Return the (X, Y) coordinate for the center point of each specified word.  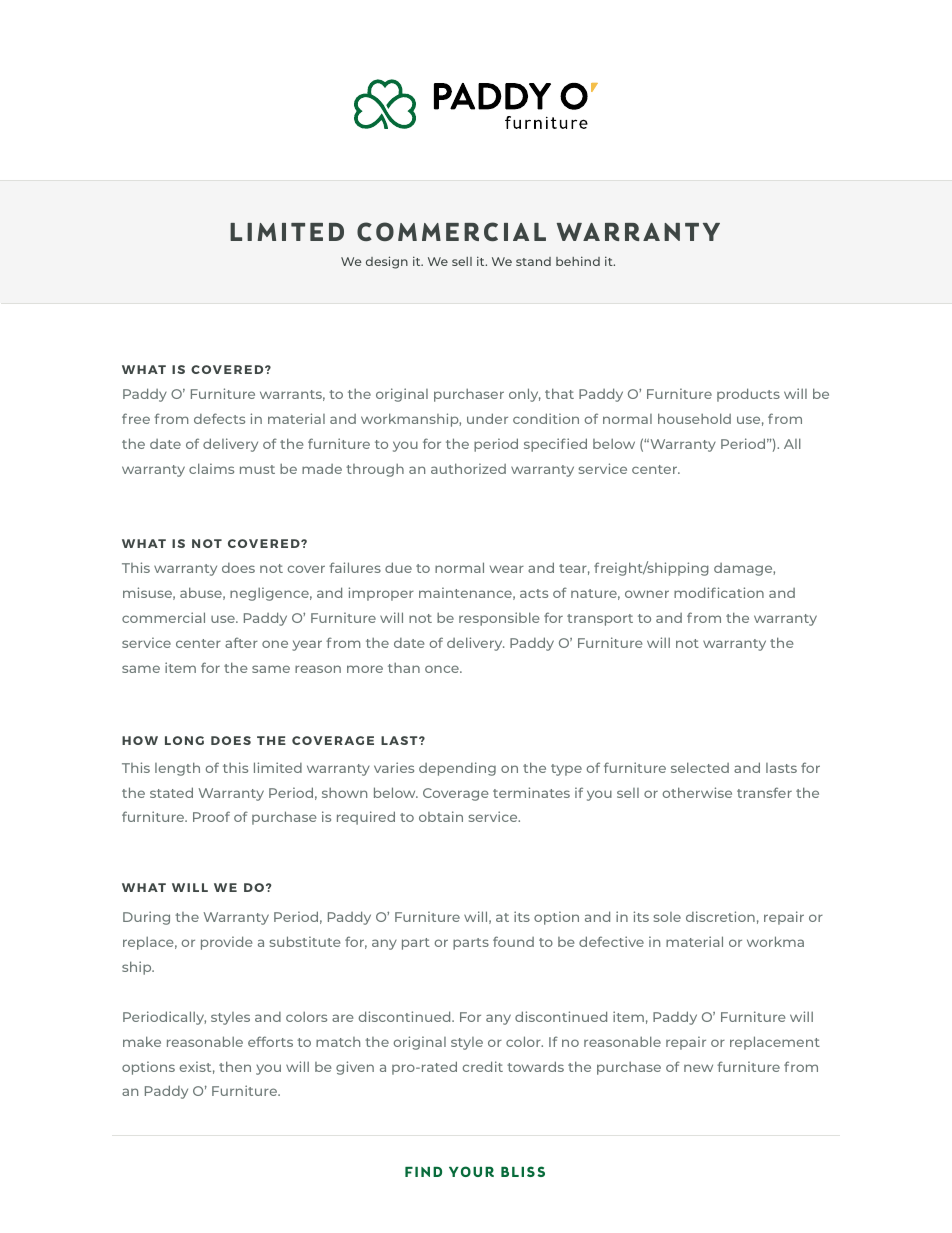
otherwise (697, 792)
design (387, 262)
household (694, 418)
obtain (441, 816)
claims (211, 468)
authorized (468, 468)
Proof (211, 816)
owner (647, 594)
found (513, 941)
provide (226, 943)
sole (667, 917)
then (235, 1066)
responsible (499, 619)
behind (578, 261)
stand (533, 261)
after (241, 642)
